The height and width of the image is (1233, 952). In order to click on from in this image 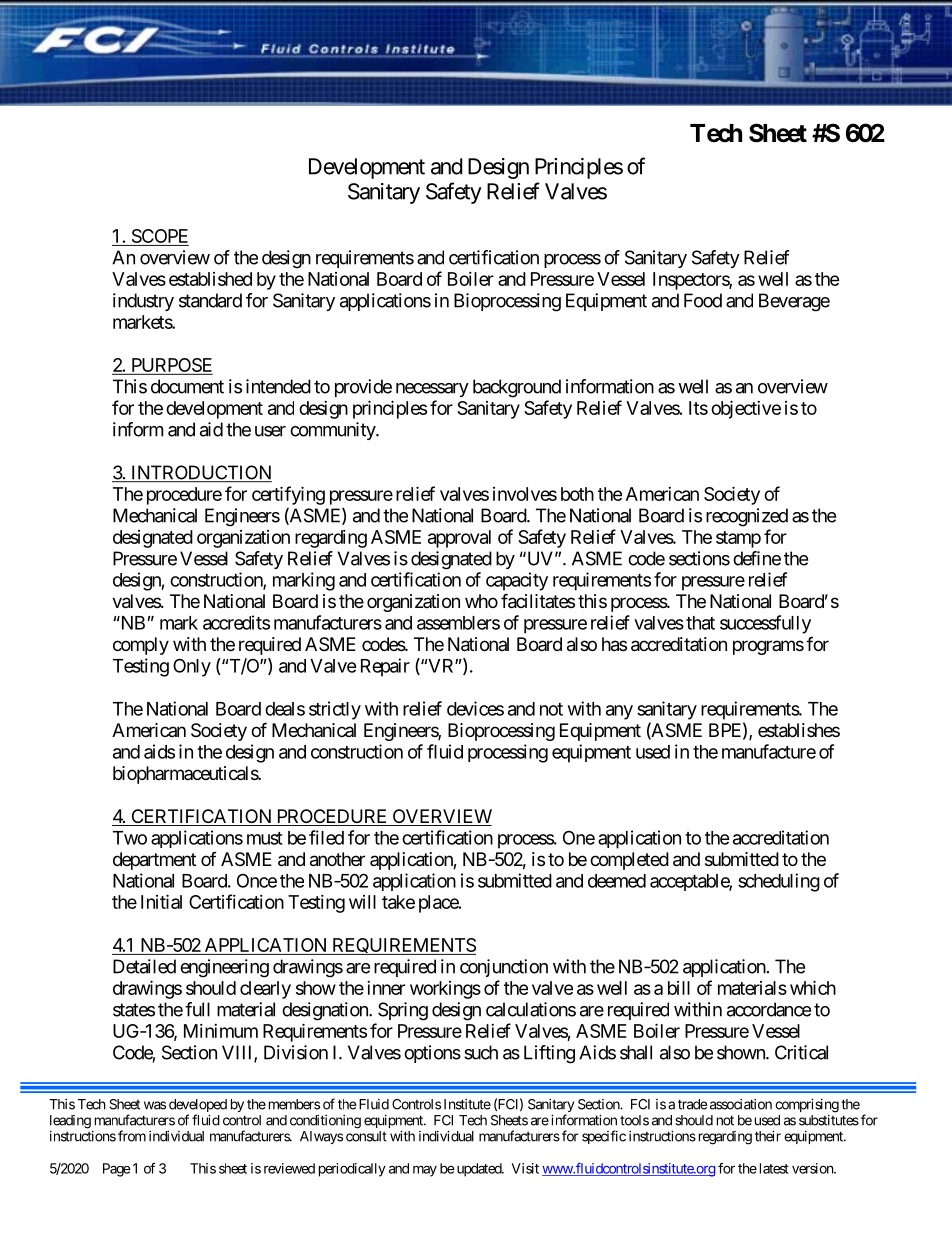, I will do `click(132, 1136)`.
